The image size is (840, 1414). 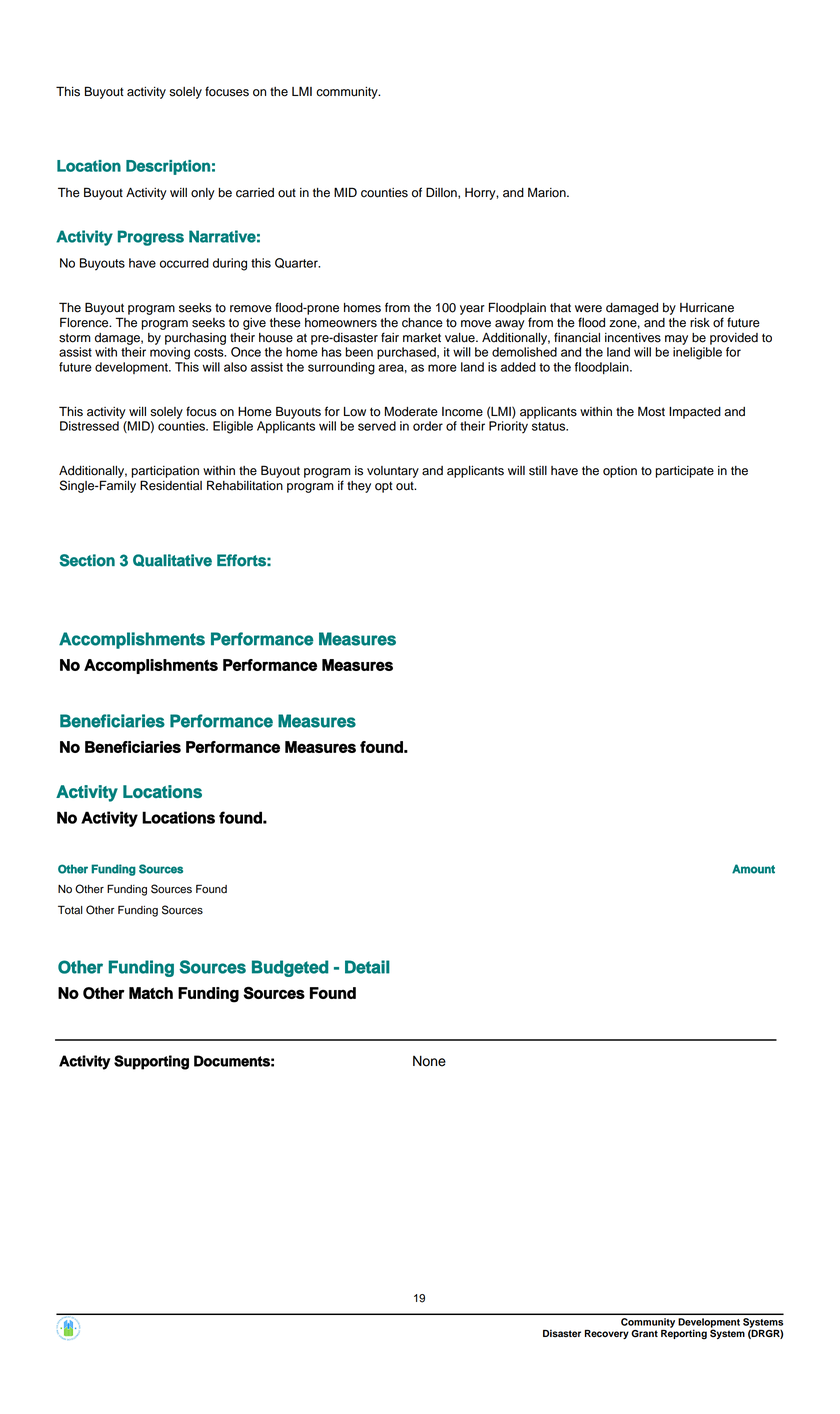 I want to click on Dillon, so click(x=442, y=193).
